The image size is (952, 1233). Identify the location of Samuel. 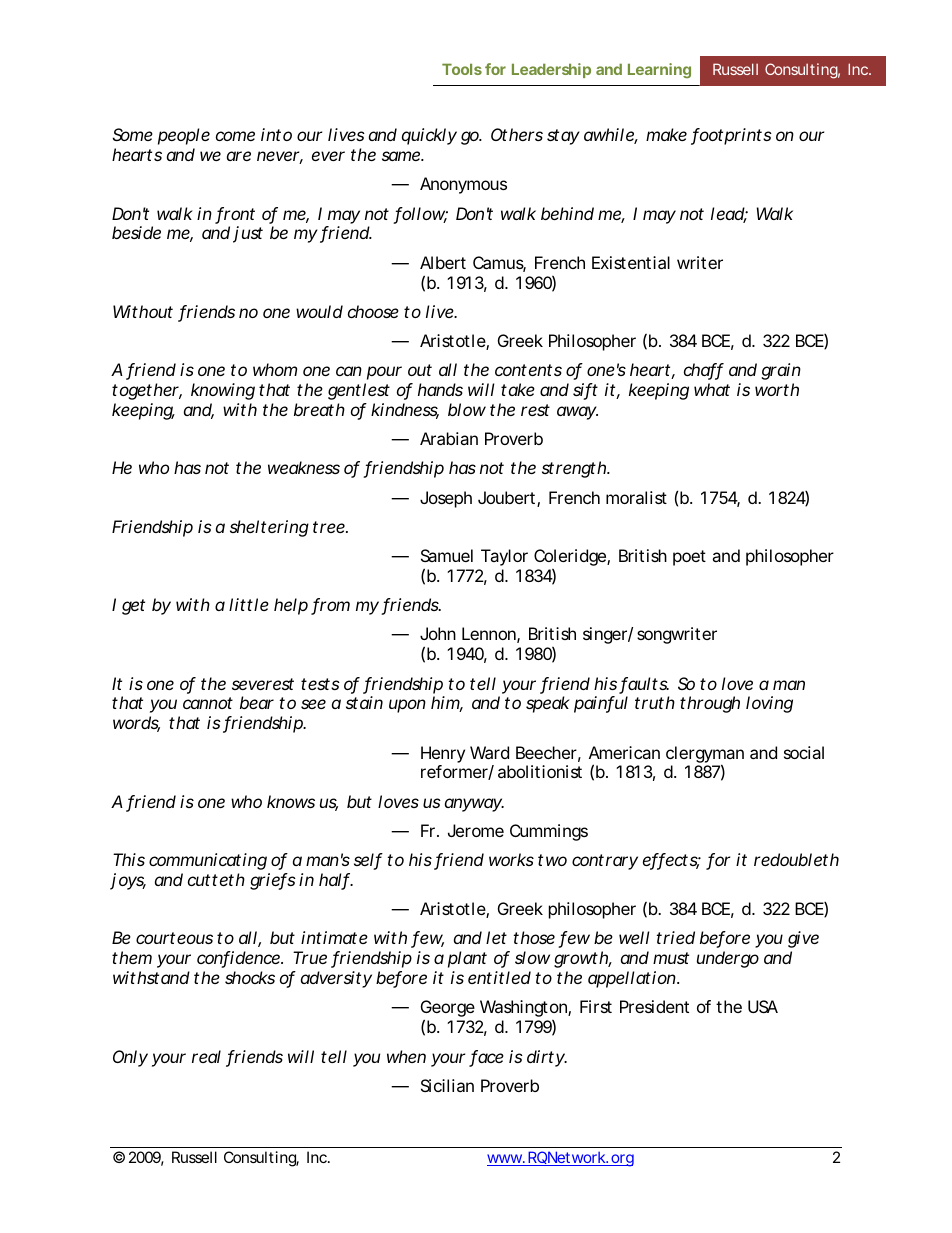
(447, 555).
